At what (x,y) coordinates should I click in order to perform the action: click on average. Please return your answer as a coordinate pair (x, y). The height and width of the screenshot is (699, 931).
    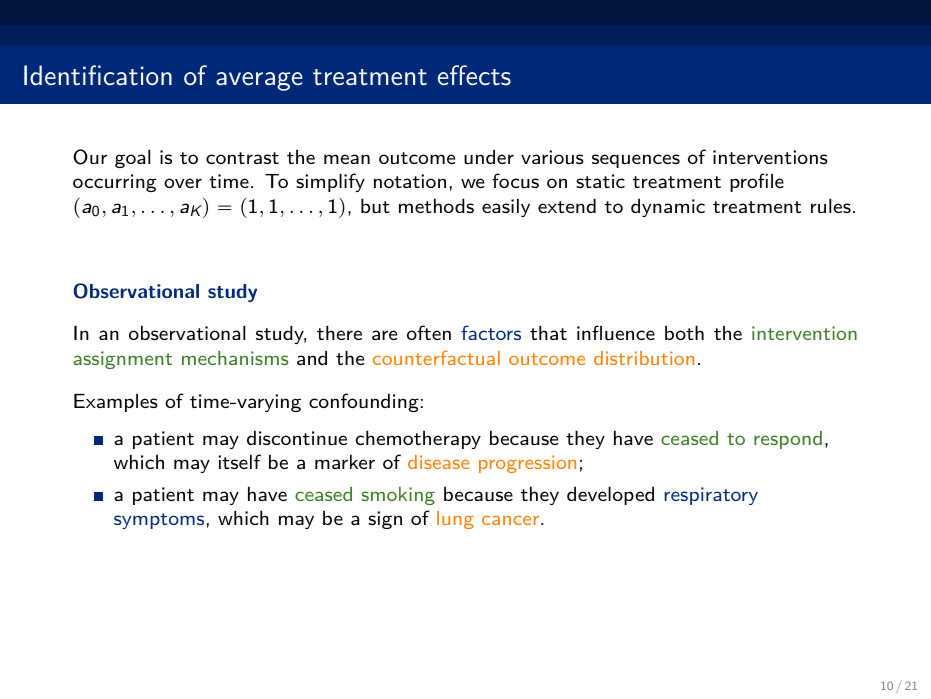
    Looking at the image, I should click on (259, 81).
